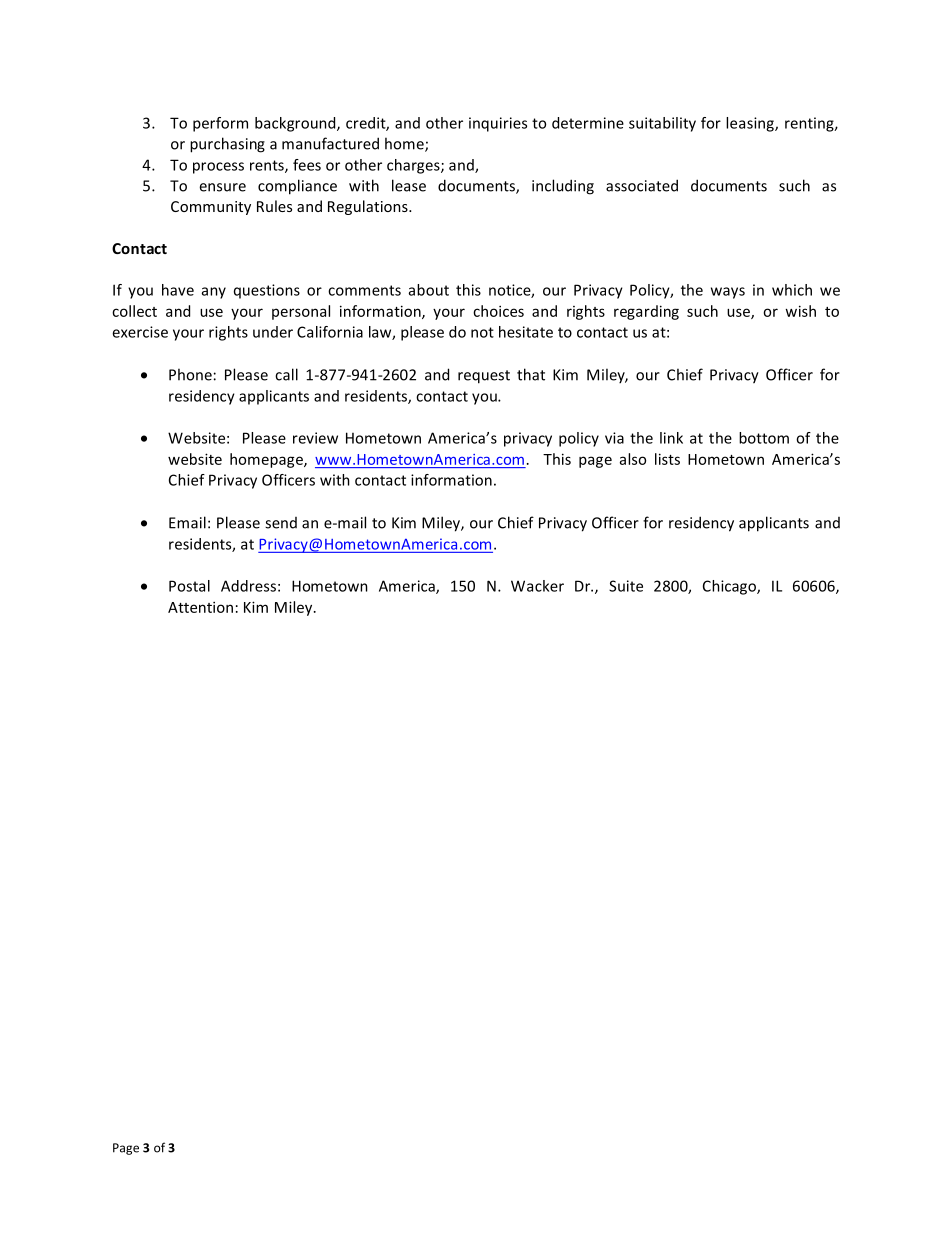 The image size is (952, 1233). Describe the element at coordinates (227, 145) in the page. I see `purchasing` at that location.
